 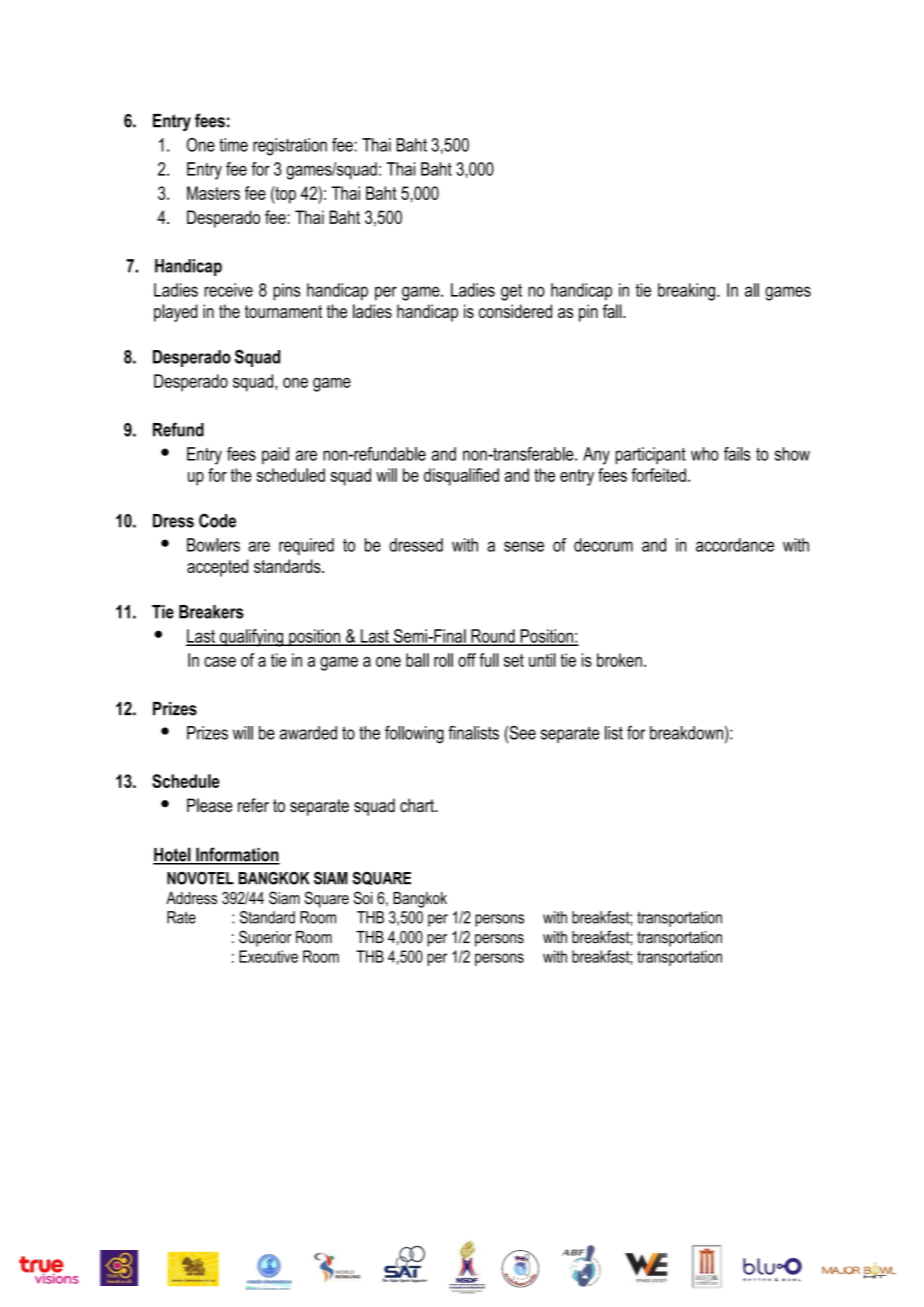 I want to click on tournament, so click(x=283, y=311).
